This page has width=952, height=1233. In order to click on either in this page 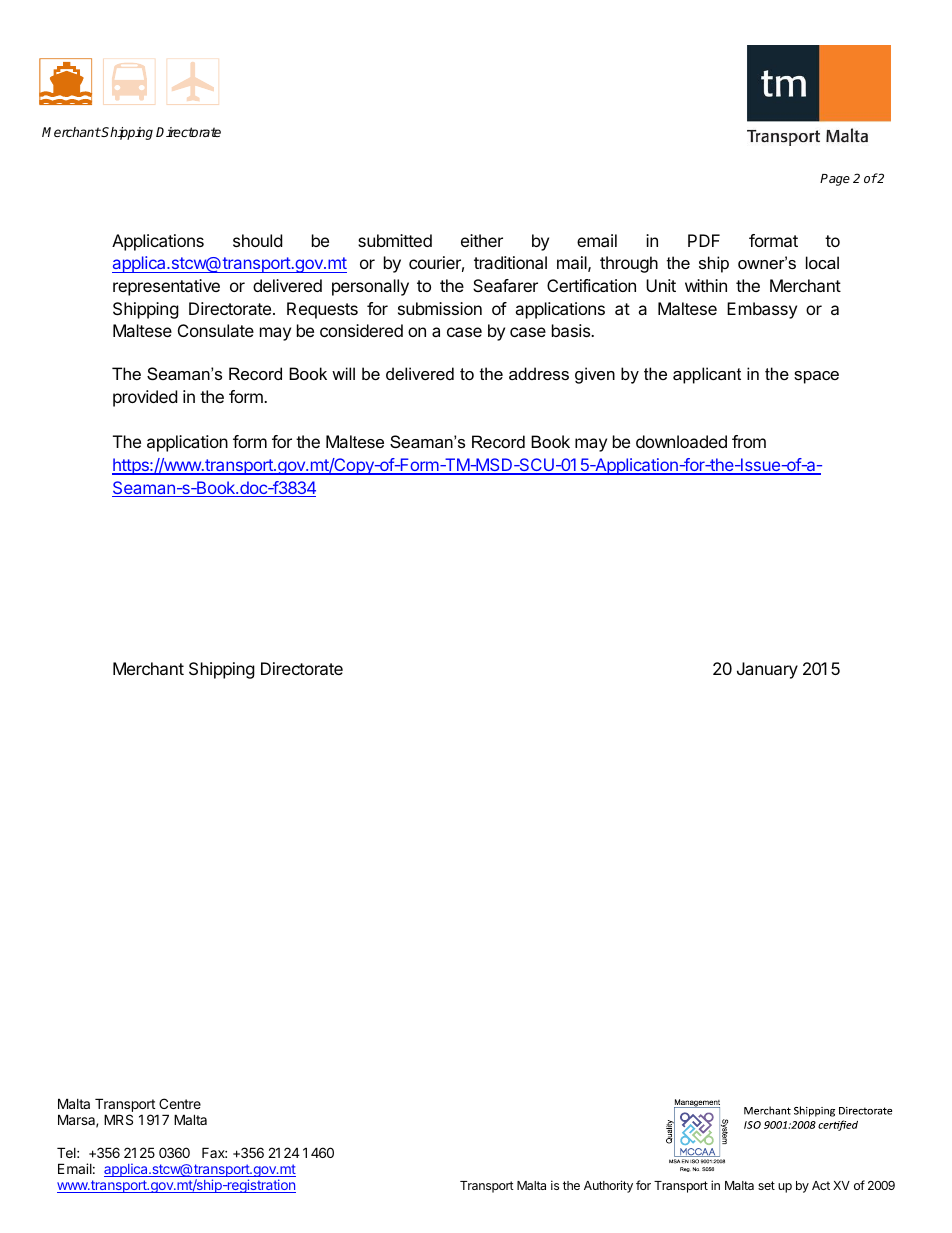, I will do `click(482, 240)`.
